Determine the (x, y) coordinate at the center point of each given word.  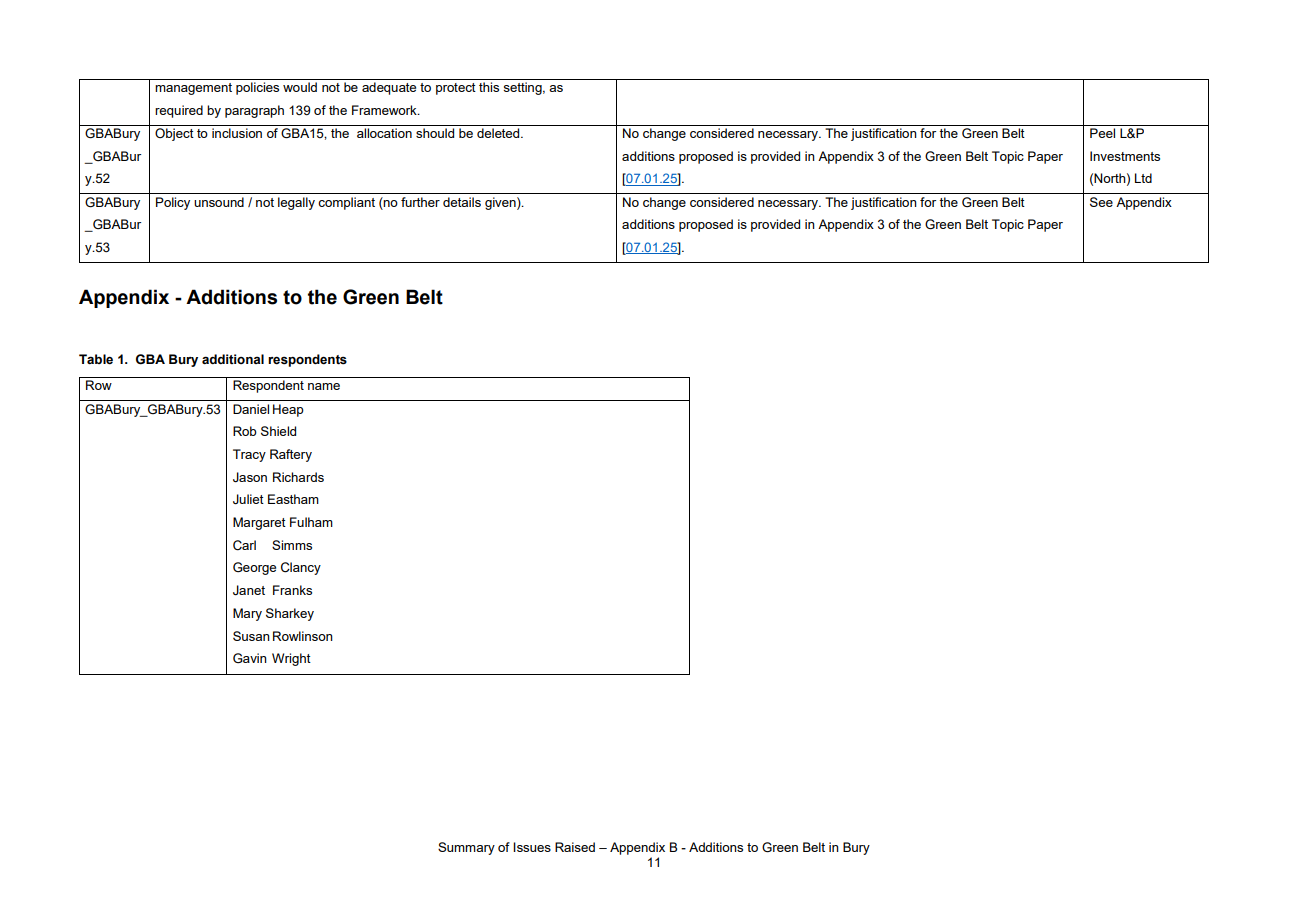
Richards (298, 477)
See (1101, 202)
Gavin (250, 658)
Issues (532, 847)
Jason (250, 477)
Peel (1102, 133)
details (462, 202)
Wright (291, 659)
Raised (575, 847)
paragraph (254, 111)
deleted (499, 133)
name (324, 386)
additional (233, 359)
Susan (251, 636)
